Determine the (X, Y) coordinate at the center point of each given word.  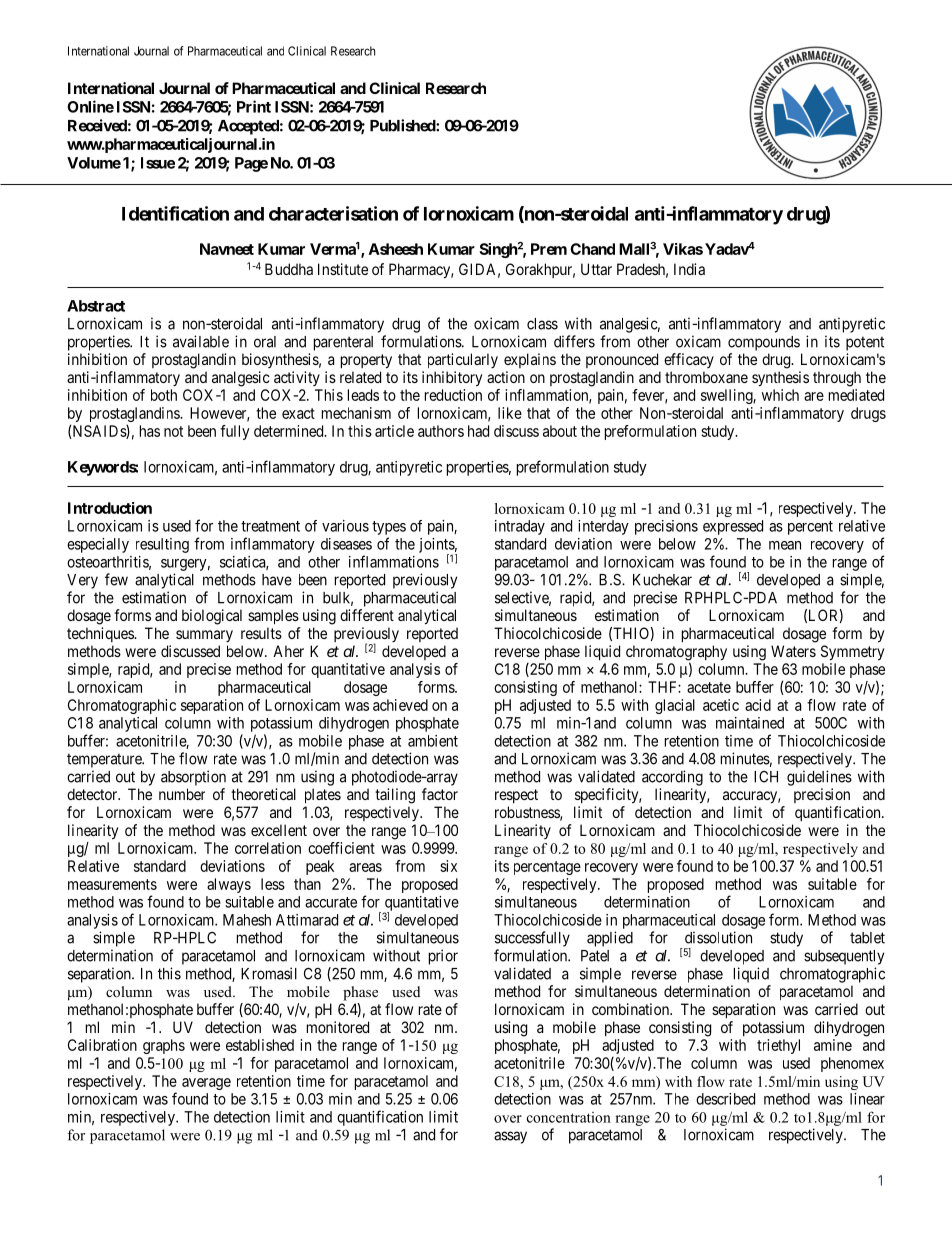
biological (212, 617)
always (229, 885)
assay (510, 1137)
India (689, 269)
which (780, 395)
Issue (158, 163)
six (448, 866)
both (164, 395)
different (367, 615)
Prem (549, 249)
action (506, 377)
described (725, 1099)
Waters (793, 651)
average (206, 1084)
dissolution (718, 937)
